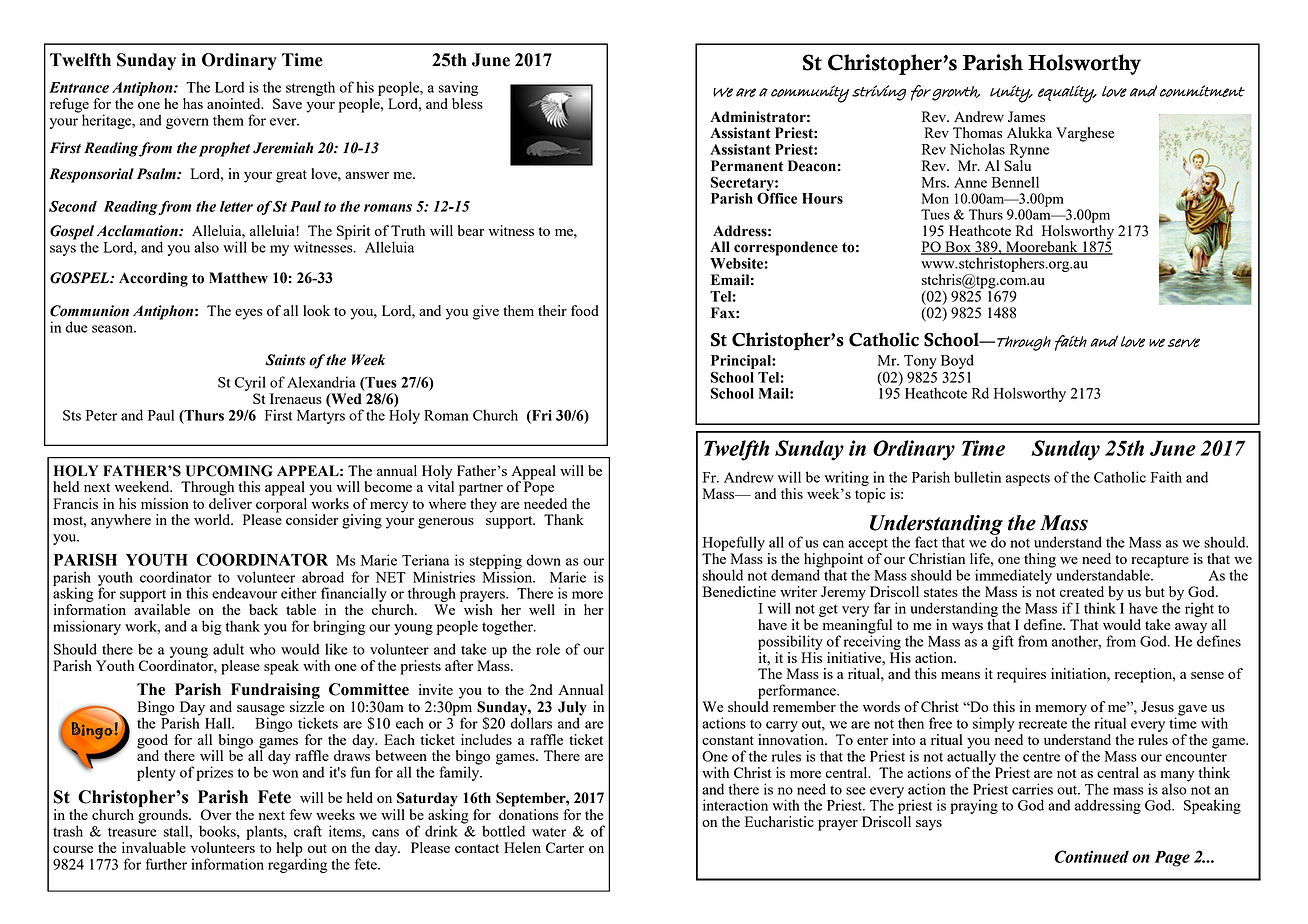 This document has width=1308, height=924. I want to click on James, so click(1026, 116).
